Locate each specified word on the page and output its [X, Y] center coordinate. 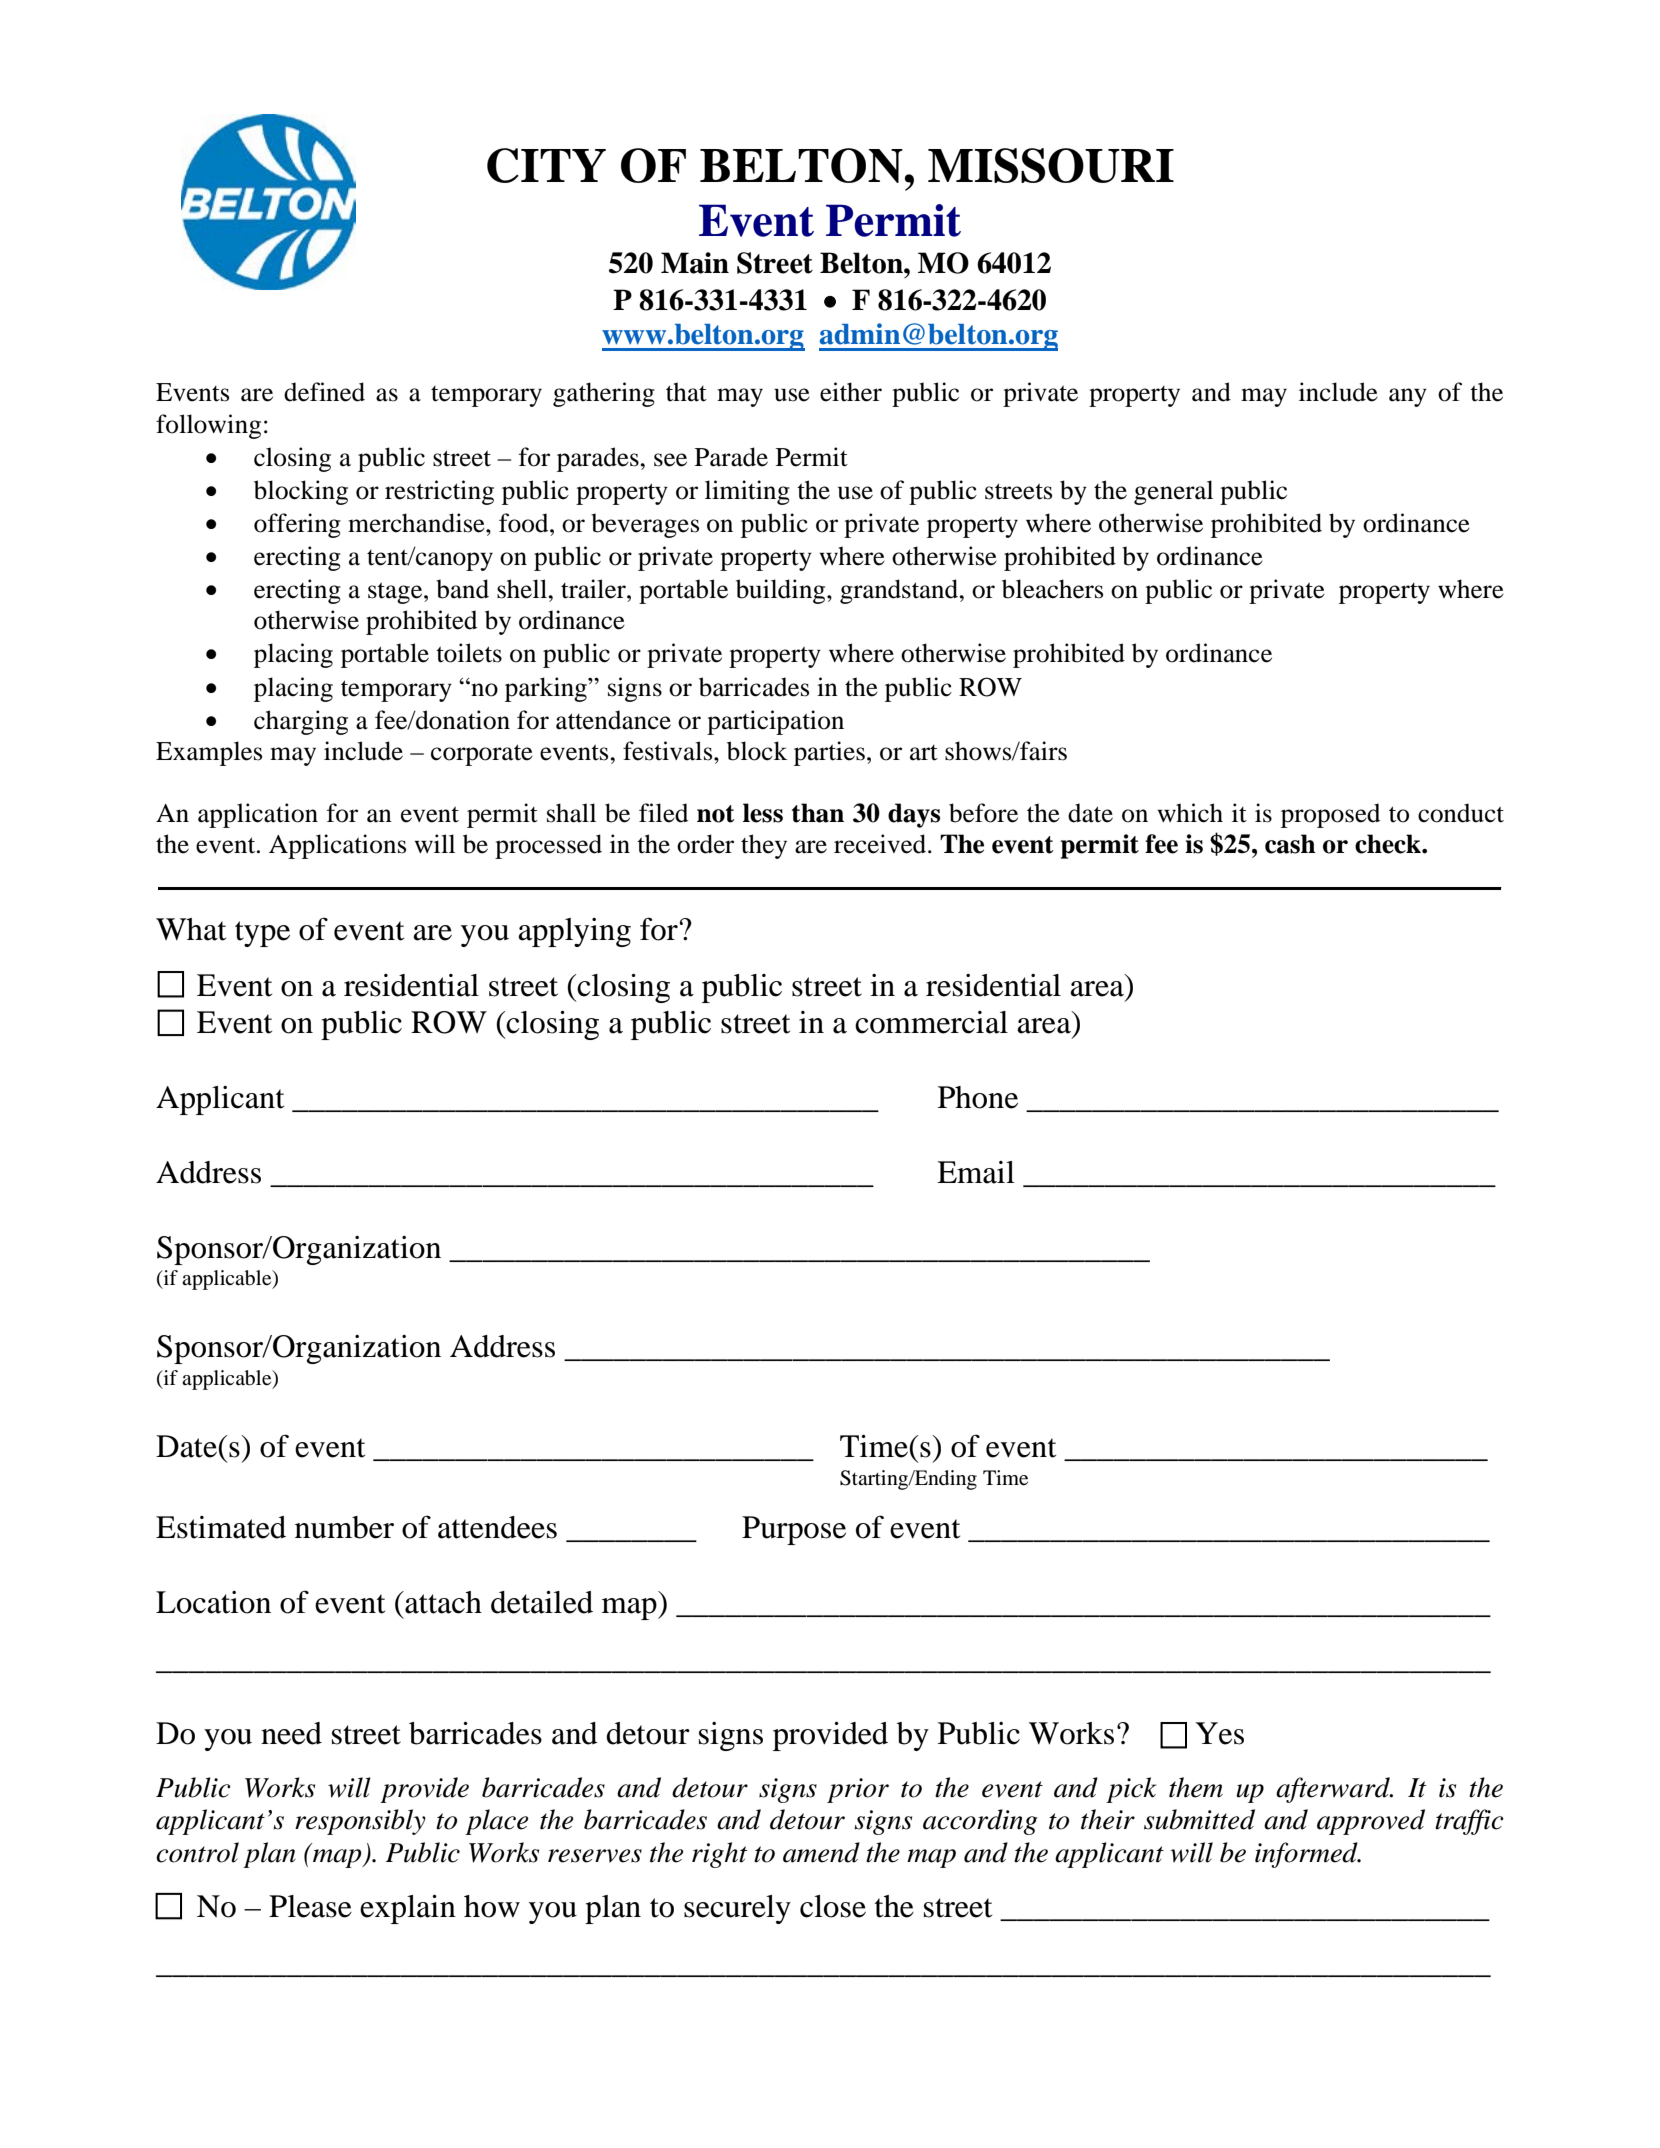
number [344, 1527]
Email [976, 1172]
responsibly [360, 1822]
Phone [978, 1097]
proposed [1330, 815]
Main [695, 263]
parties [829, 753]
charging [301, 722]
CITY [546, 165]
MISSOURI [1051, 165]
